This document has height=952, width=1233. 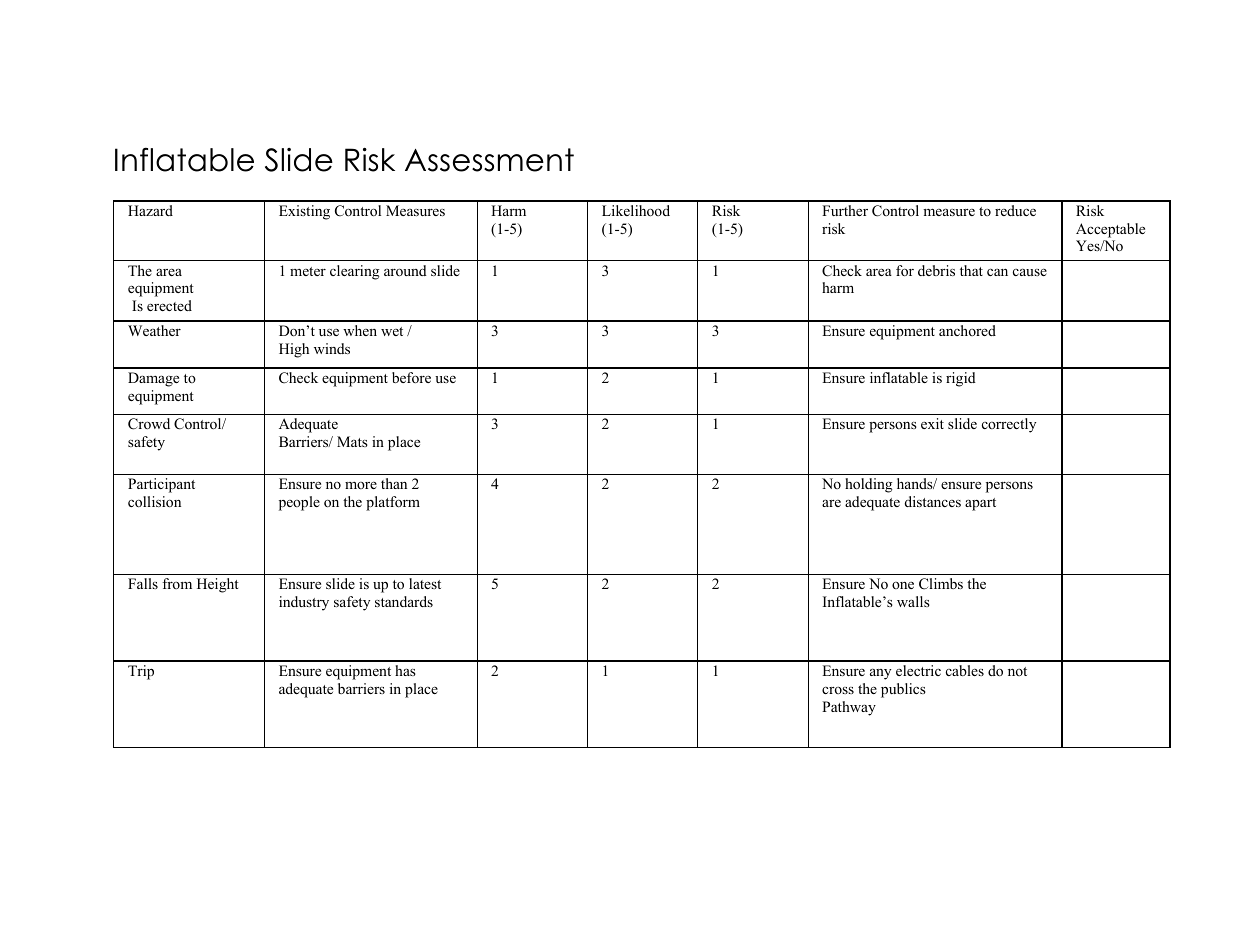 I want to click on reduce, so click(x=1015, y=210).
